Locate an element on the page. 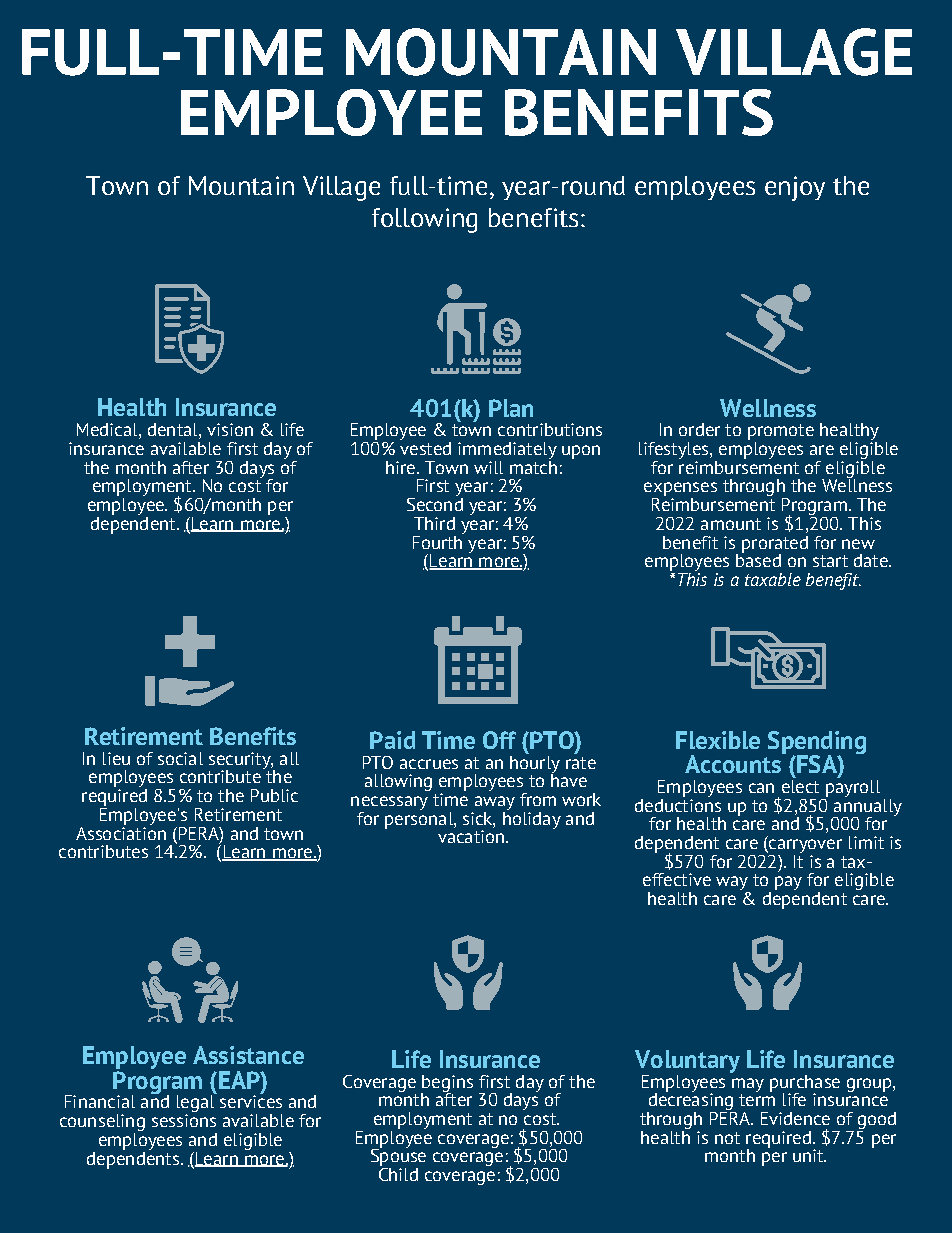 The image size is (952, 1233). Spending is located at coordinates (817, 743).
